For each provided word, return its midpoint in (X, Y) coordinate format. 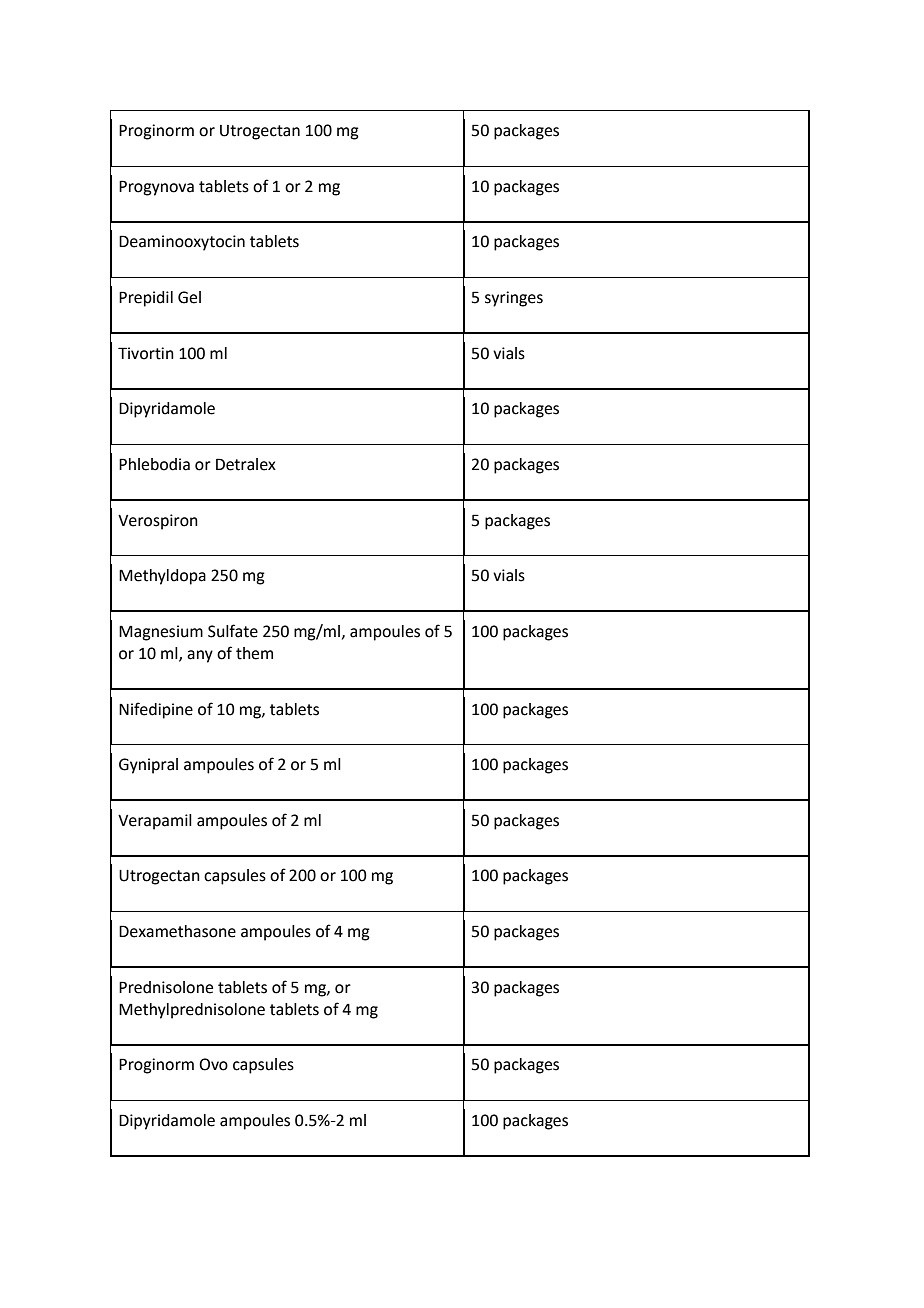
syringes (514, 299)
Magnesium (161, 633)
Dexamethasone (177, 931)
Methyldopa (162, 577)
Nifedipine (156, 710)
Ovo (213, 1064)
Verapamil (155, 822)
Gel (189, 297)
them (254, 653)
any (200, 656)
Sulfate (233, 631)
